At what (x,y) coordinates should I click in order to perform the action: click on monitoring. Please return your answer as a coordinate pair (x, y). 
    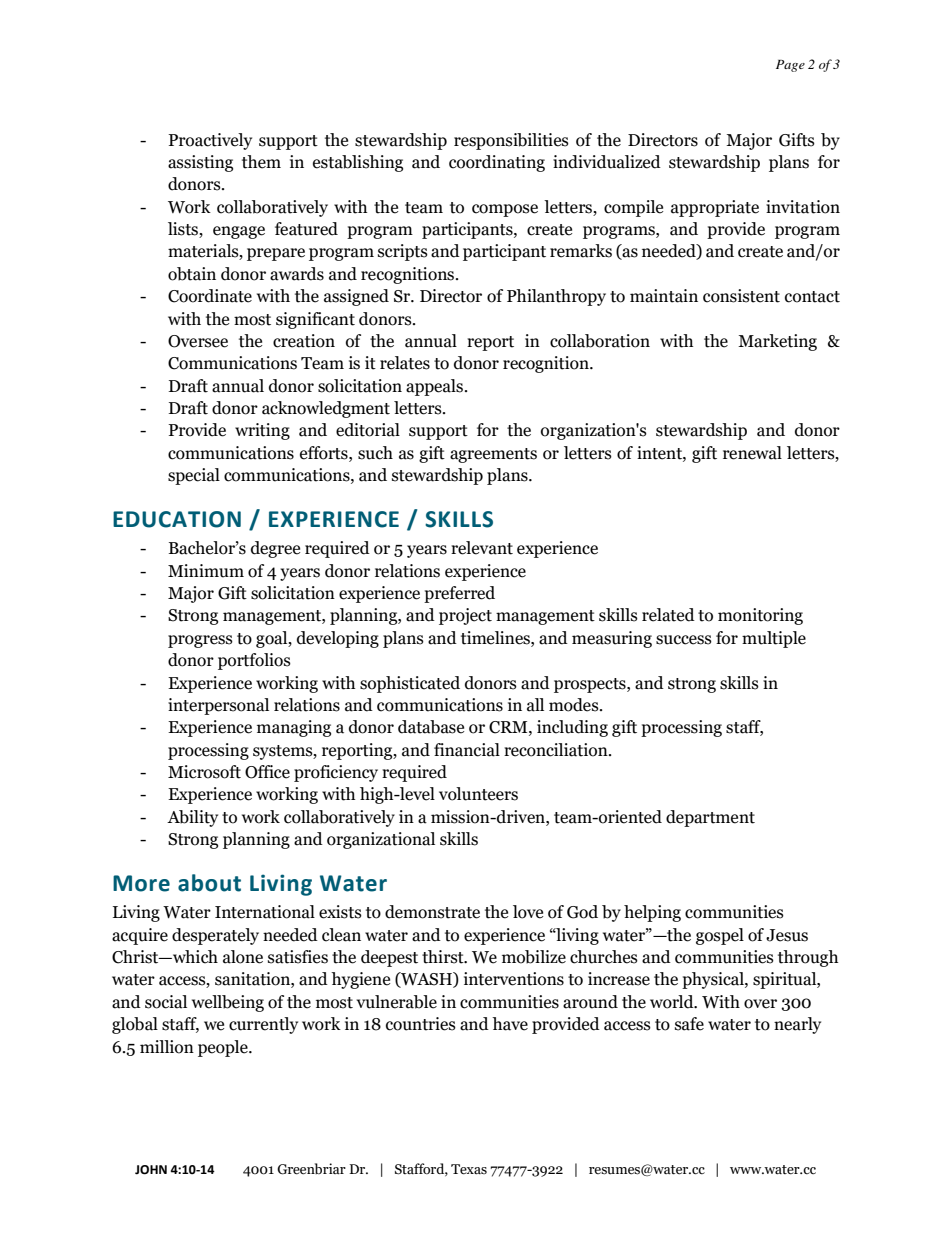
    Looking at the image, I should click on (760, 616).
